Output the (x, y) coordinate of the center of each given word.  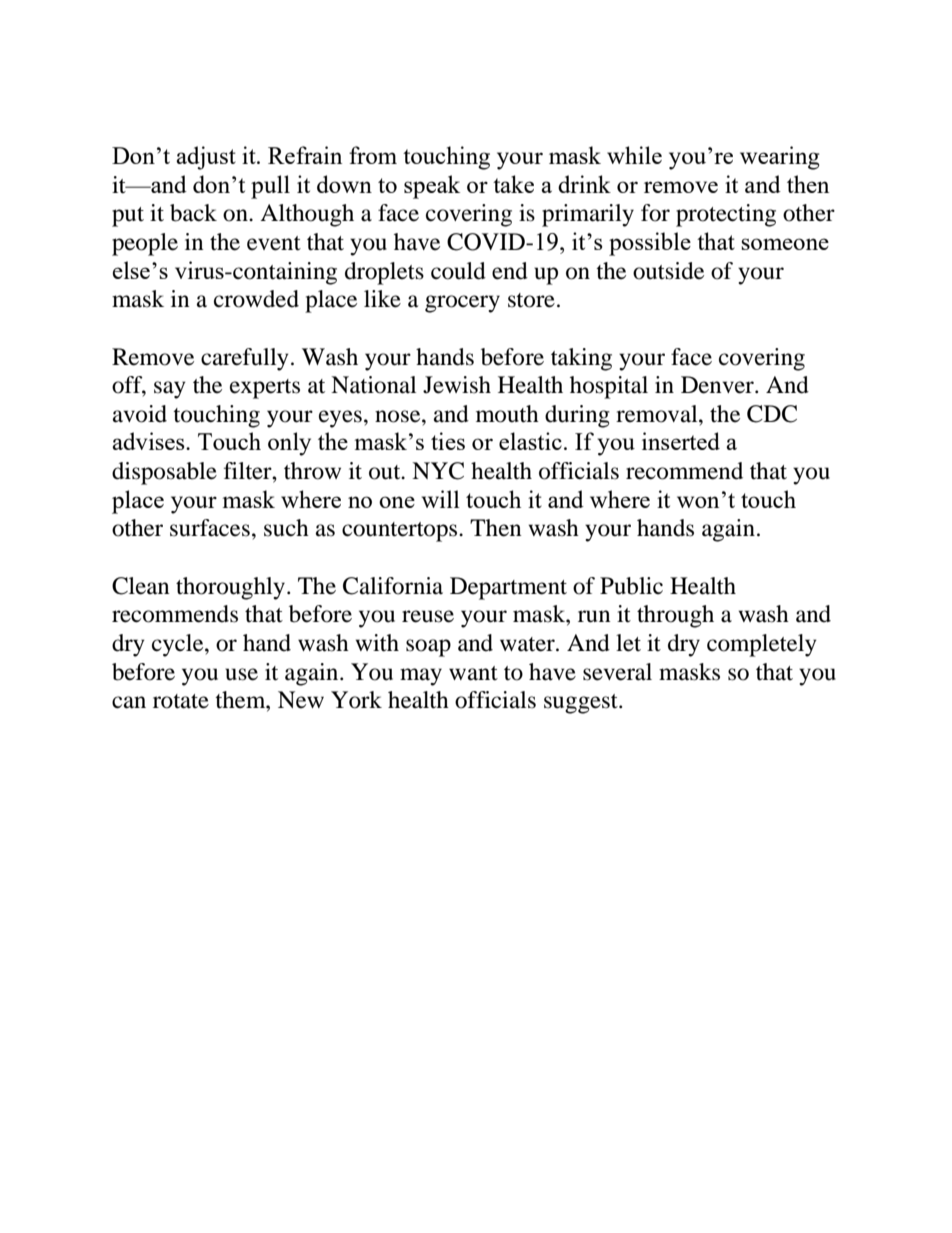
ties (448, 441)
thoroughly (230, 588)
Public (631, 586)
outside (668, 271)
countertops (401, 532)
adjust (206, 158)
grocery (462, 304)
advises (149, 441)
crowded (256, 299)
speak (432, 187)
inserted (681, 441)
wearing (780, 158)
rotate (181, 701)
